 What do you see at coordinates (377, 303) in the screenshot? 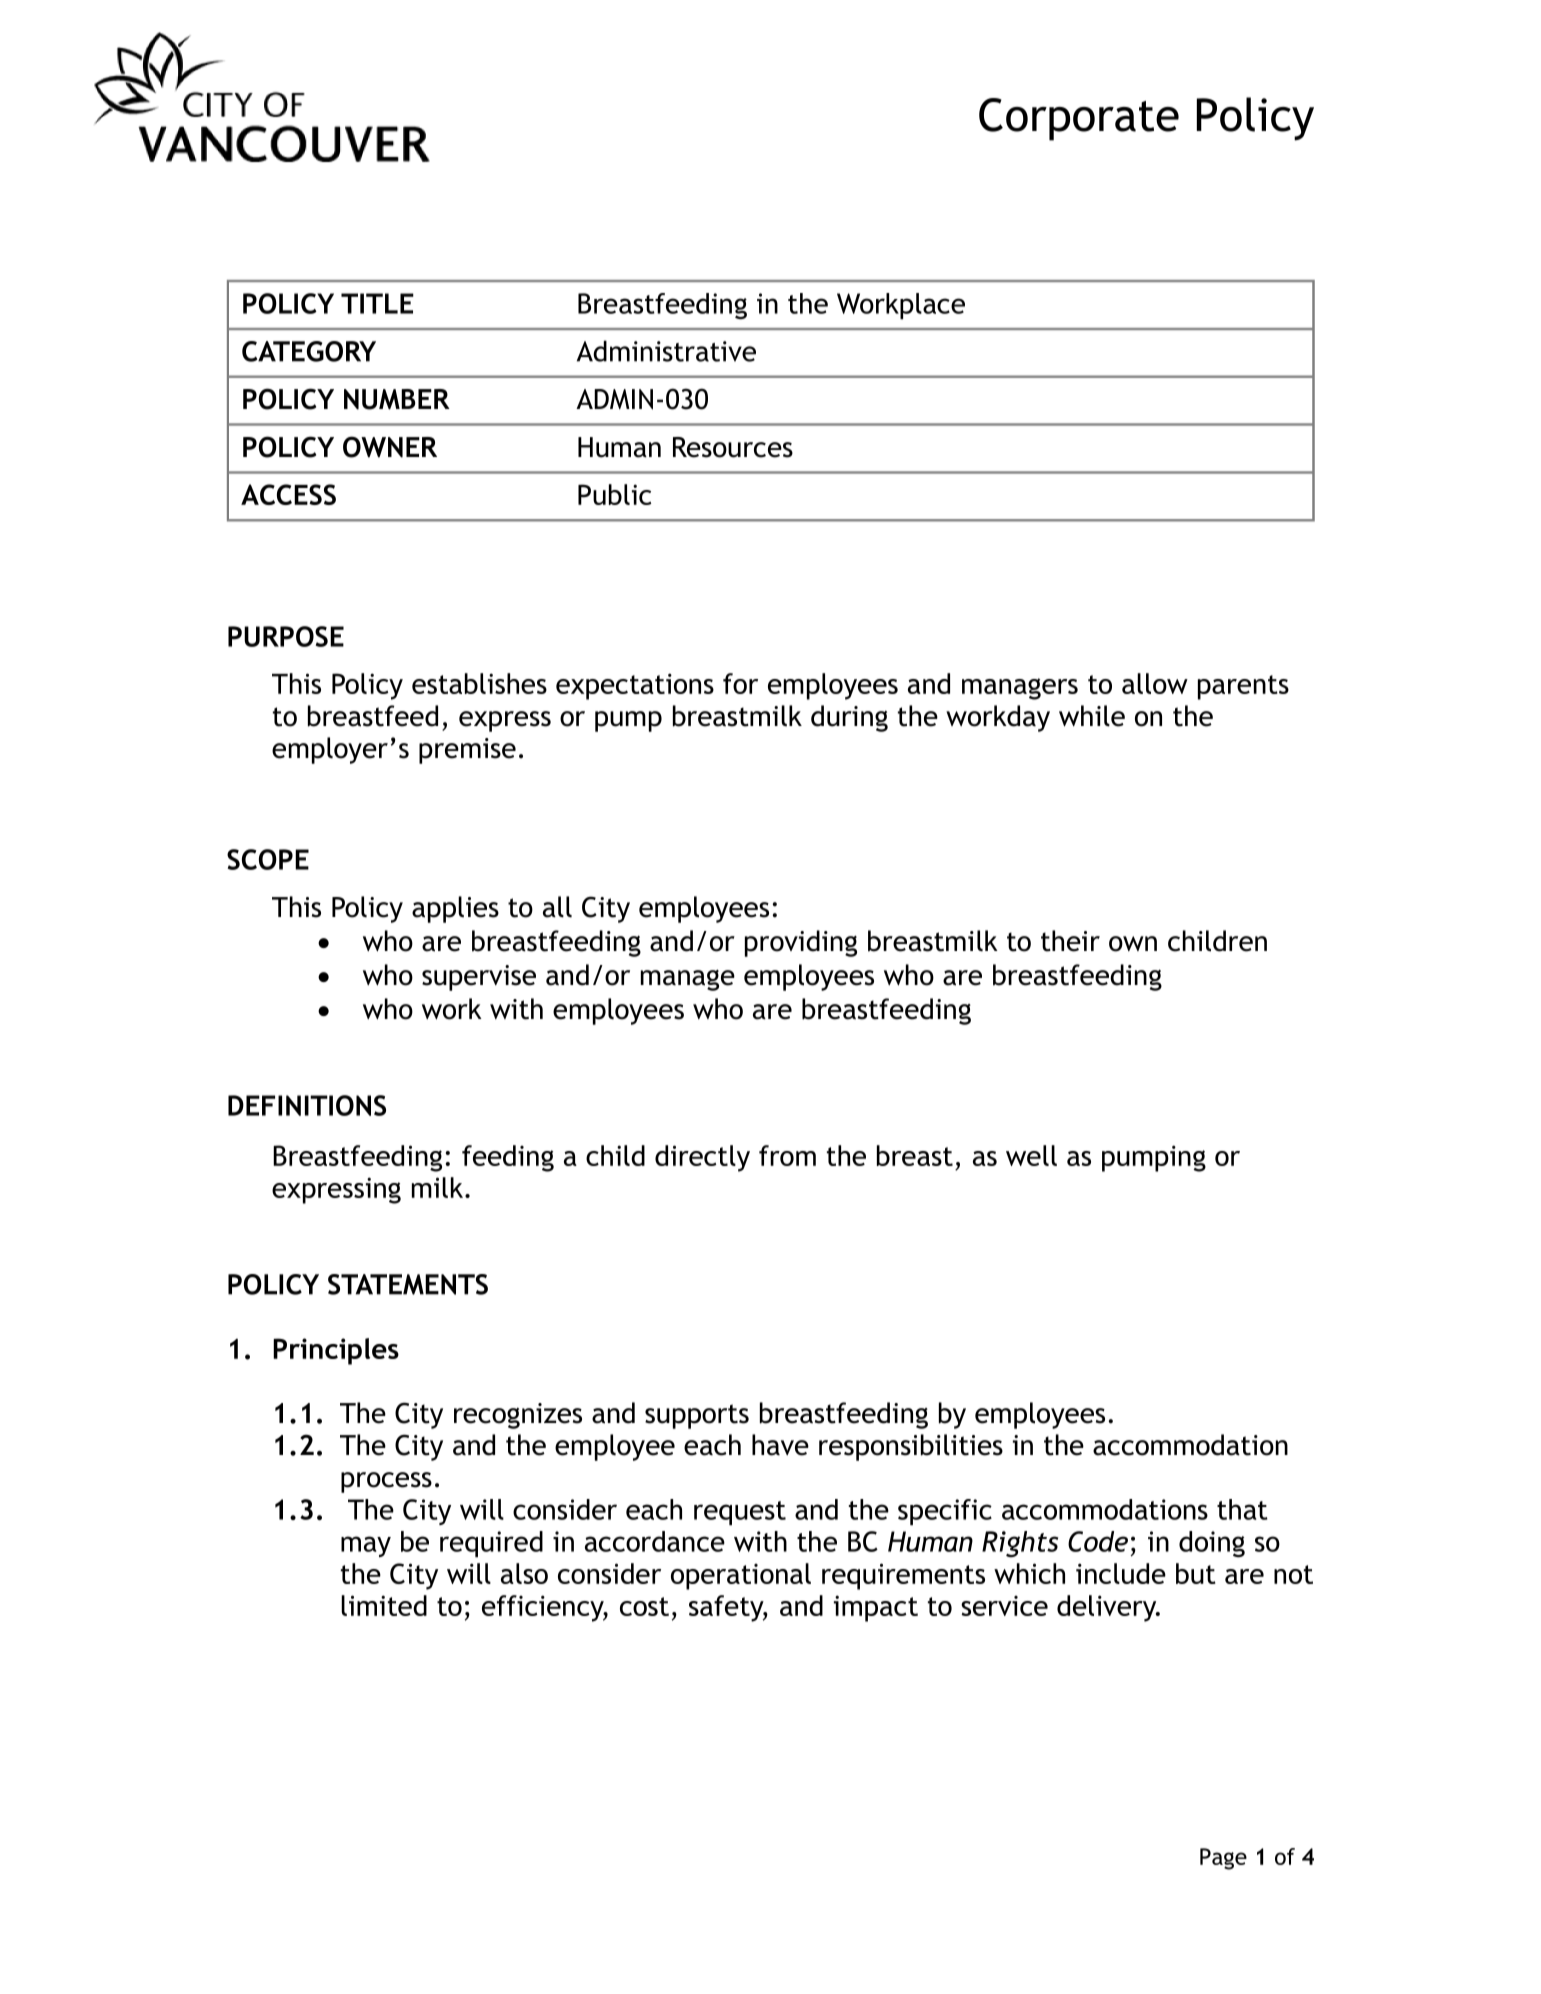
I see `TITLE` at bounding box center [377, 303].
